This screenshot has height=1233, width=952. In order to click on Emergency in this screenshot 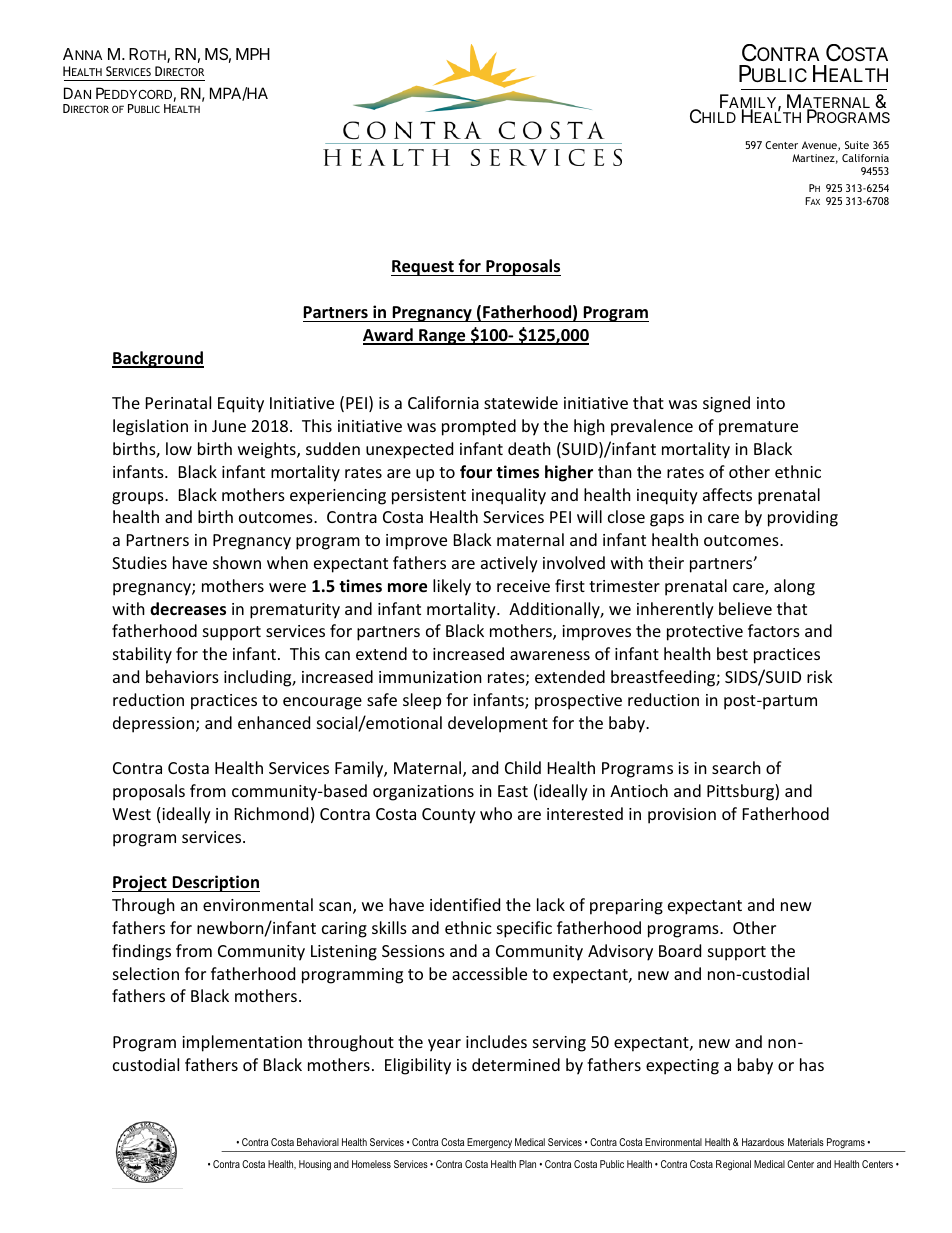, I will do `click(489, 1143)`.
